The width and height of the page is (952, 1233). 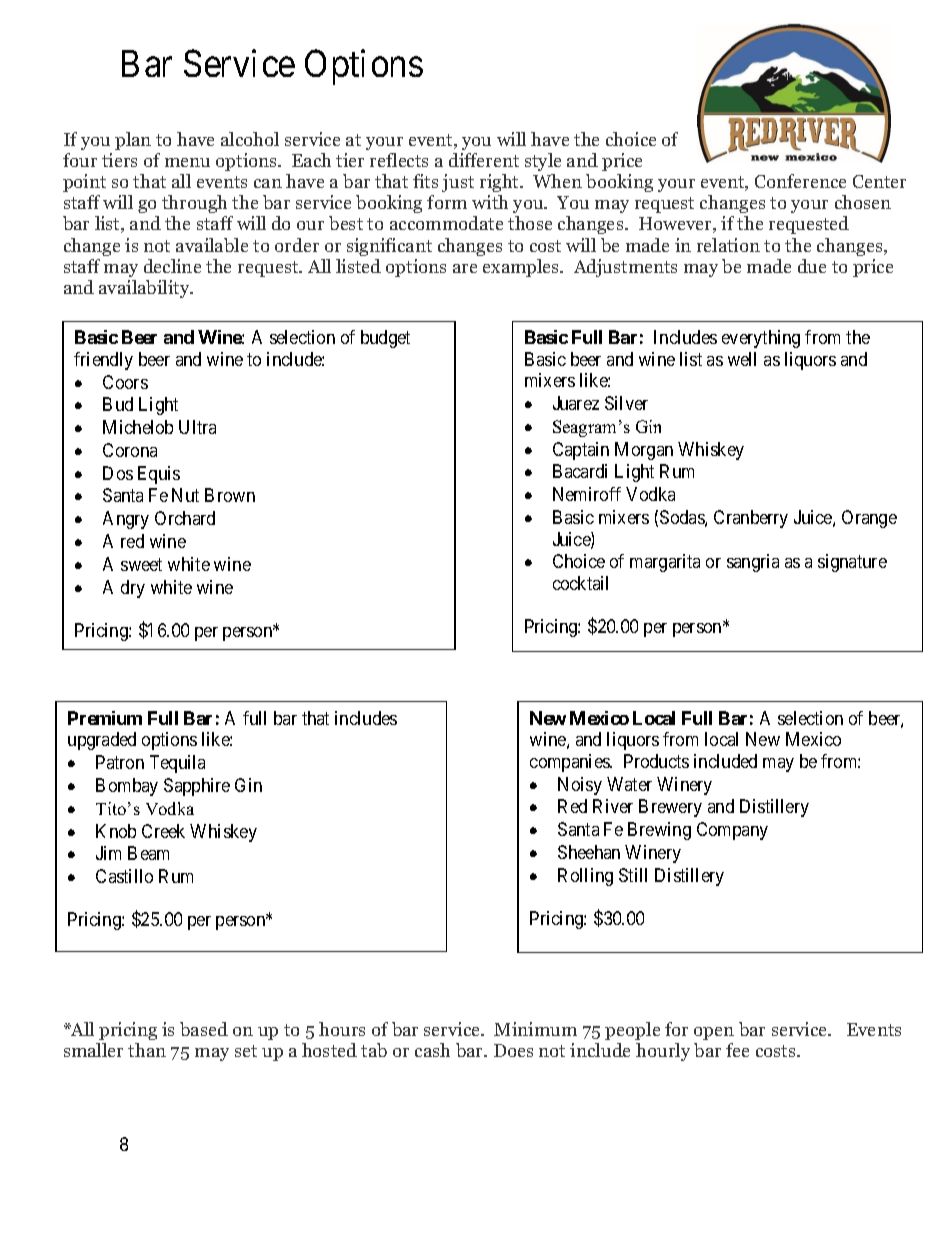 I want to click on based, so click(x=204, y=1029).
